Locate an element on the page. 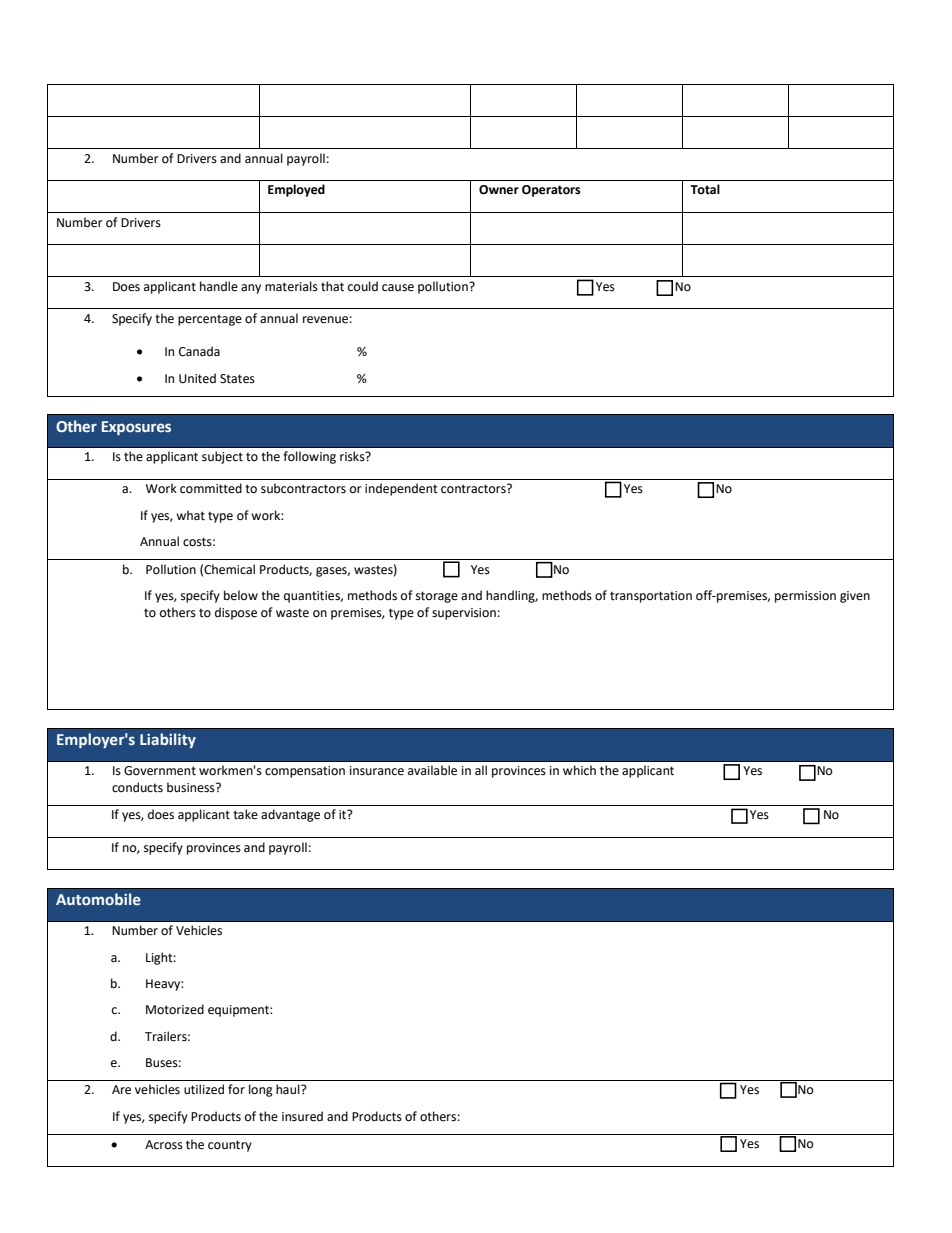 Image resolution: width=952 pixels, height=1233 pixels. Total is located at coordinates (705, 189).
